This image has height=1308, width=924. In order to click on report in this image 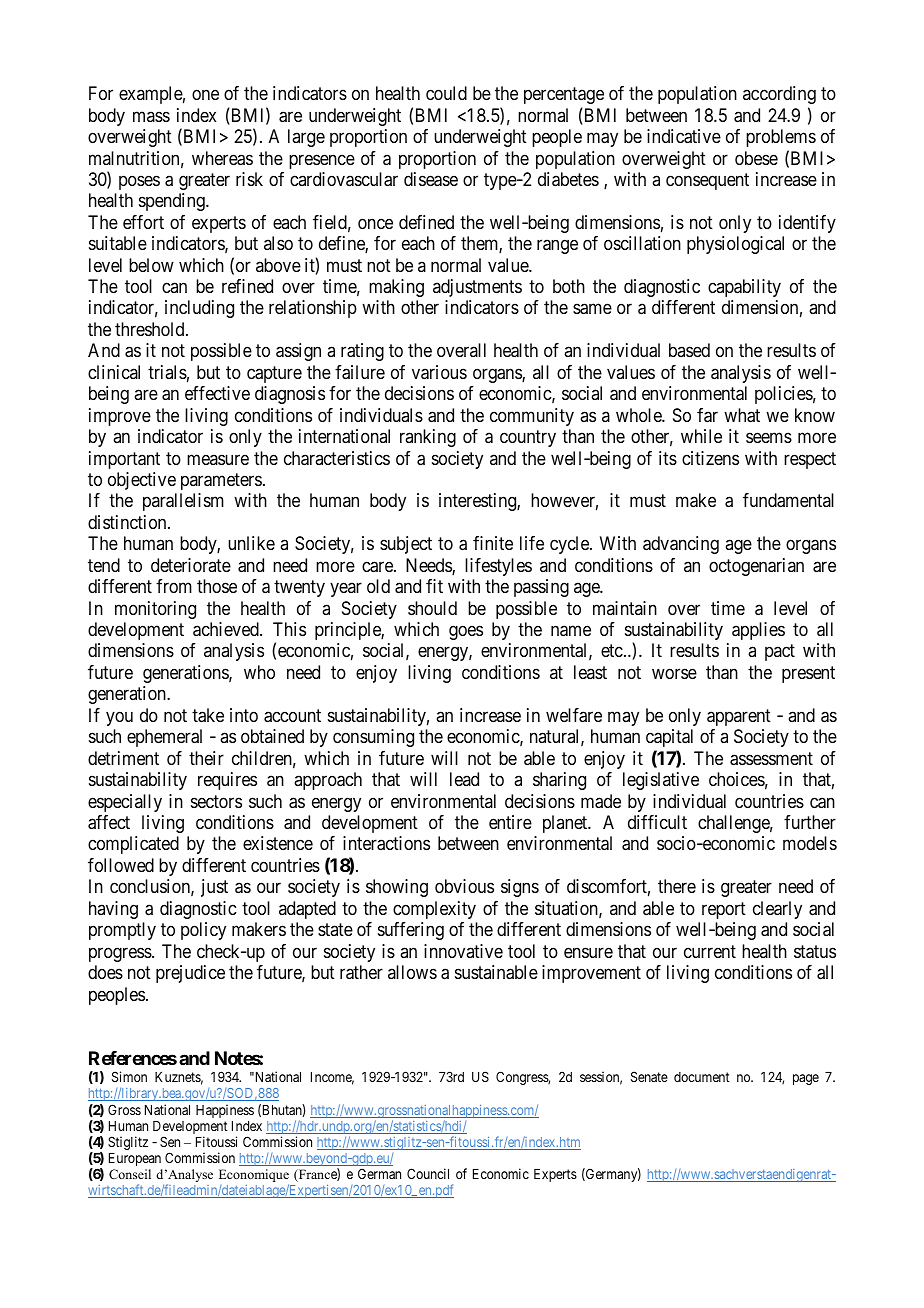, I will do `click(724, 910)`.
